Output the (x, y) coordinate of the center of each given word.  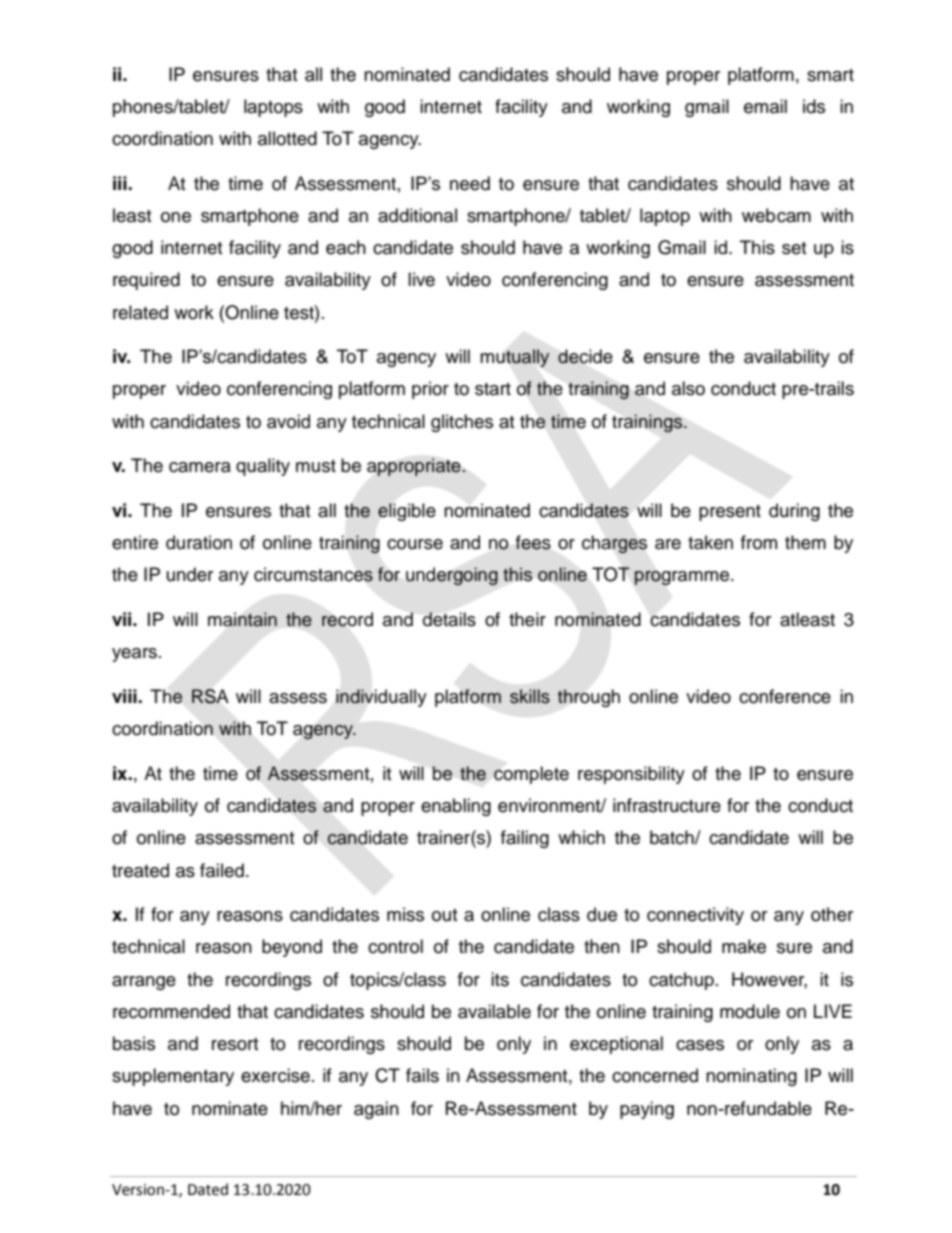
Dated (208, 1189)
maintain (242, 619)
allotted (287, 138)
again (376, 1110)
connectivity (695, 916)
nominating (751, 1077)
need (470, 183)
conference (785, 696)
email (765, 106)
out (444, 915)
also (688, 388)
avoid (288, 421)
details (449, 619)
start (493, 389)
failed (222, 870)
